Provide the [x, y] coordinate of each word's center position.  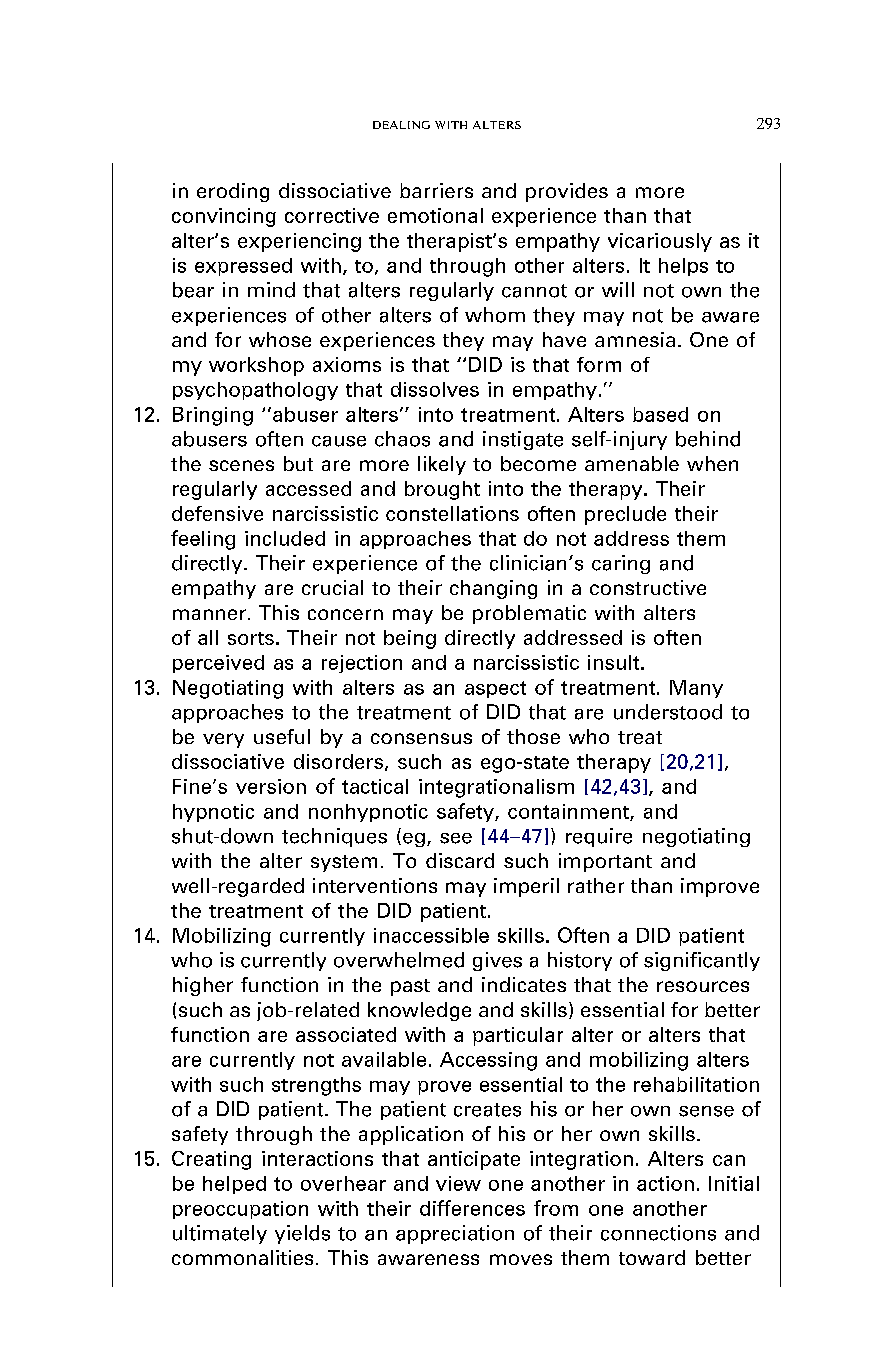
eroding [233, 192]
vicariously [660, 242]
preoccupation [240, 1210]
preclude [625, 515]
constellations [452, 513]
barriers [436, 190]
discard [460, 860]
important [605, 862]
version [271, 786]
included [285, 538]
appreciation [455, 1234]
